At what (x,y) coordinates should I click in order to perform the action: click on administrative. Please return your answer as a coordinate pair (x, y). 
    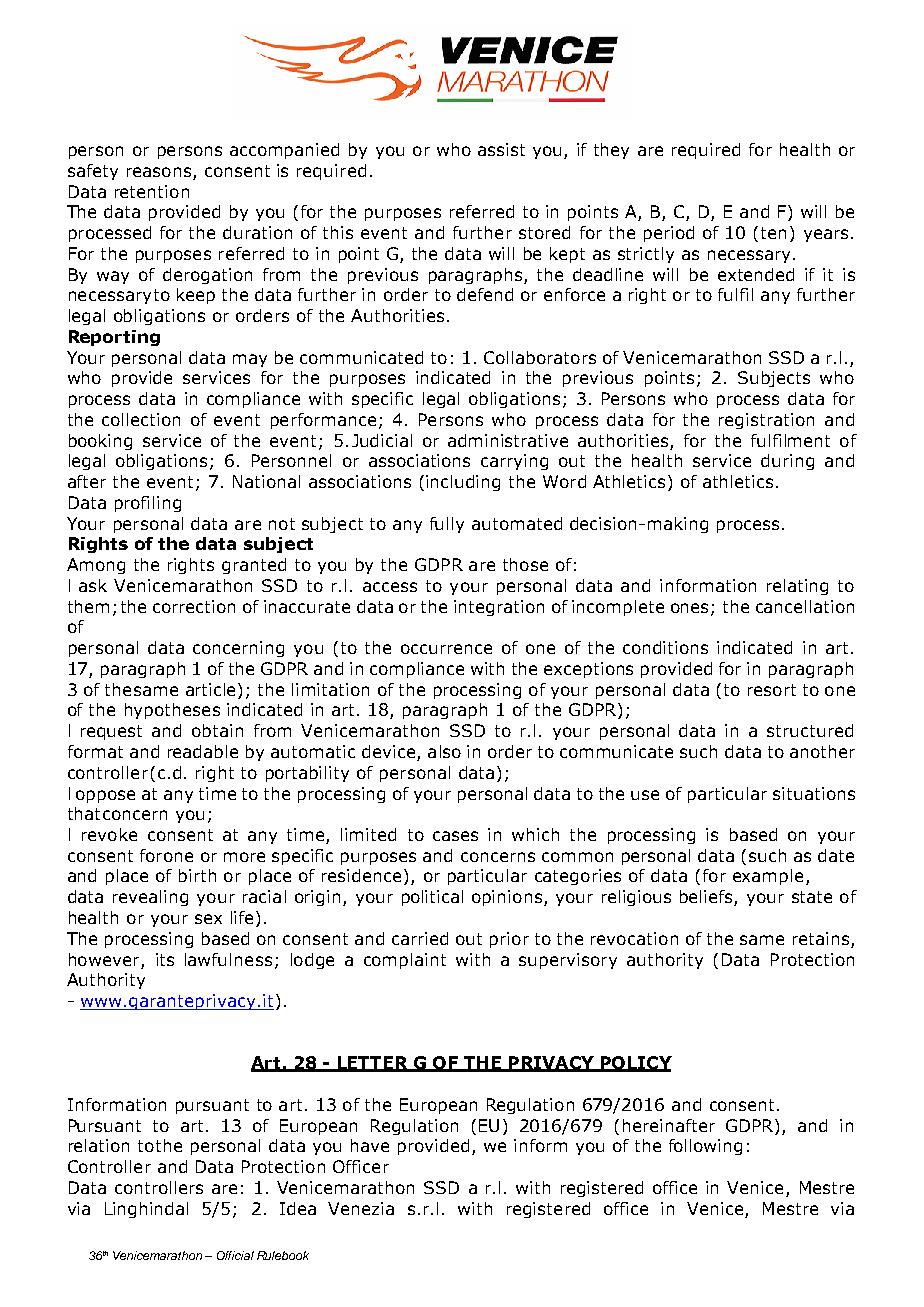
    Looking at the image, I should click on (508, 440).
